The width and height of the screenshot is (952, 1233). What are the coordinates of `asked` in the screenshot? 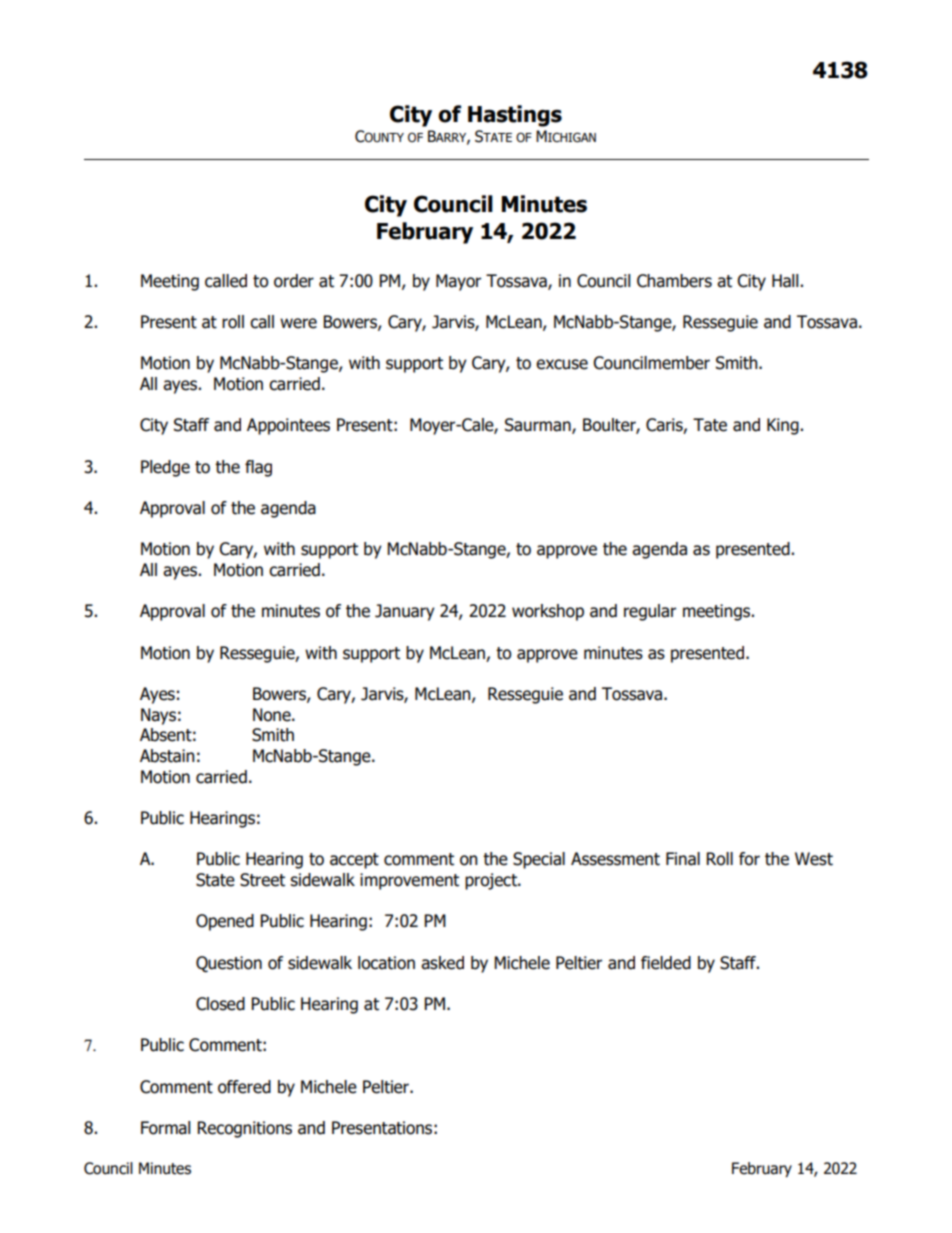 It's located at (442, 963).
